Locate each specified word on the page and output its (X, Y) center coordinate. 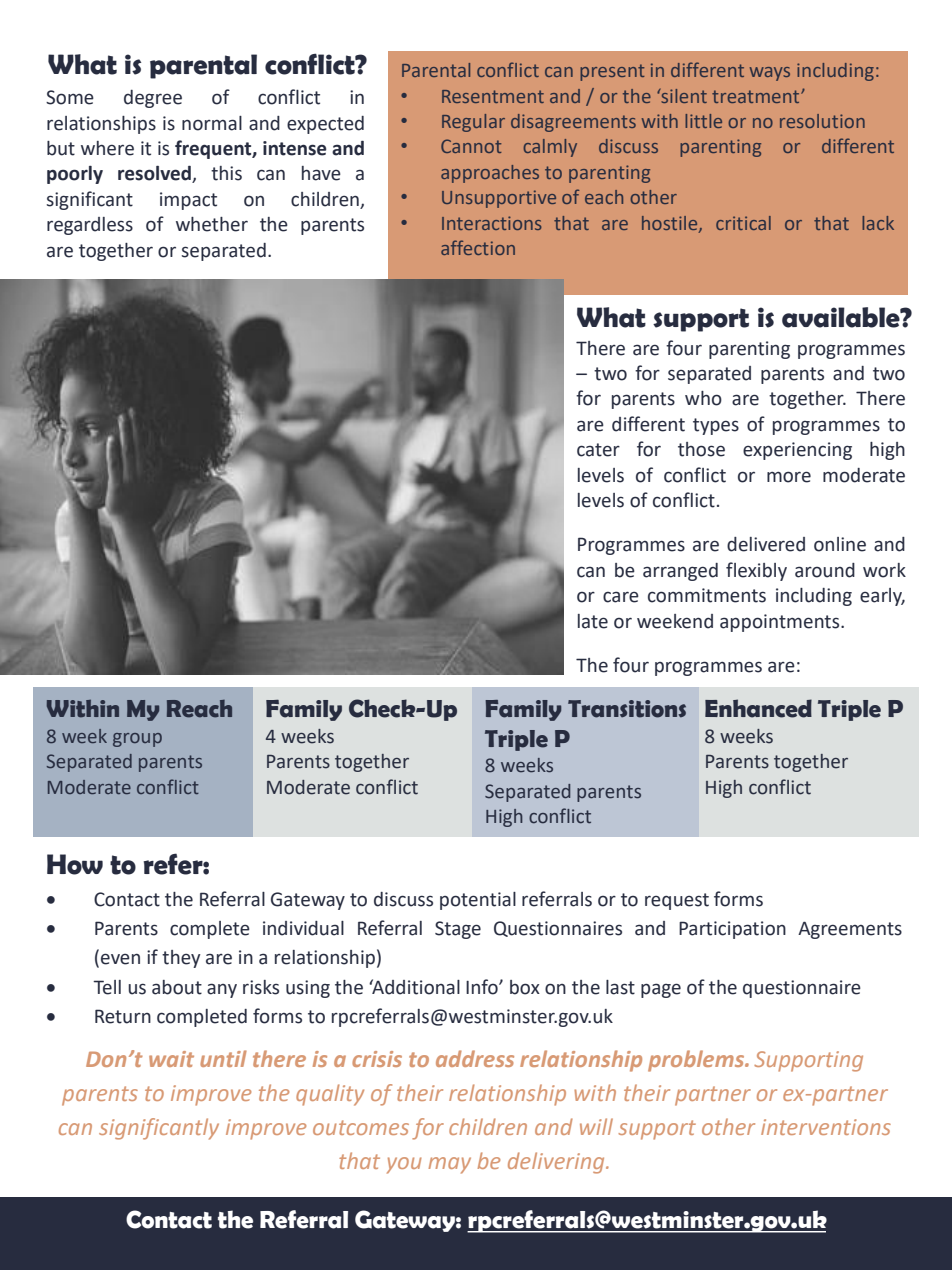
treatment (757, 96)
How (75, 864)
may (450, 1165)
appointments (781, 623)
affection (478, 247)
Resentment (493, 96)
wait (171, 1059)
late (593, 621)
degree (153, 99)
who (703, 398)
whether (212, 224)
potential (478, 901)
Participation (732, 930)
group (137, 740)
